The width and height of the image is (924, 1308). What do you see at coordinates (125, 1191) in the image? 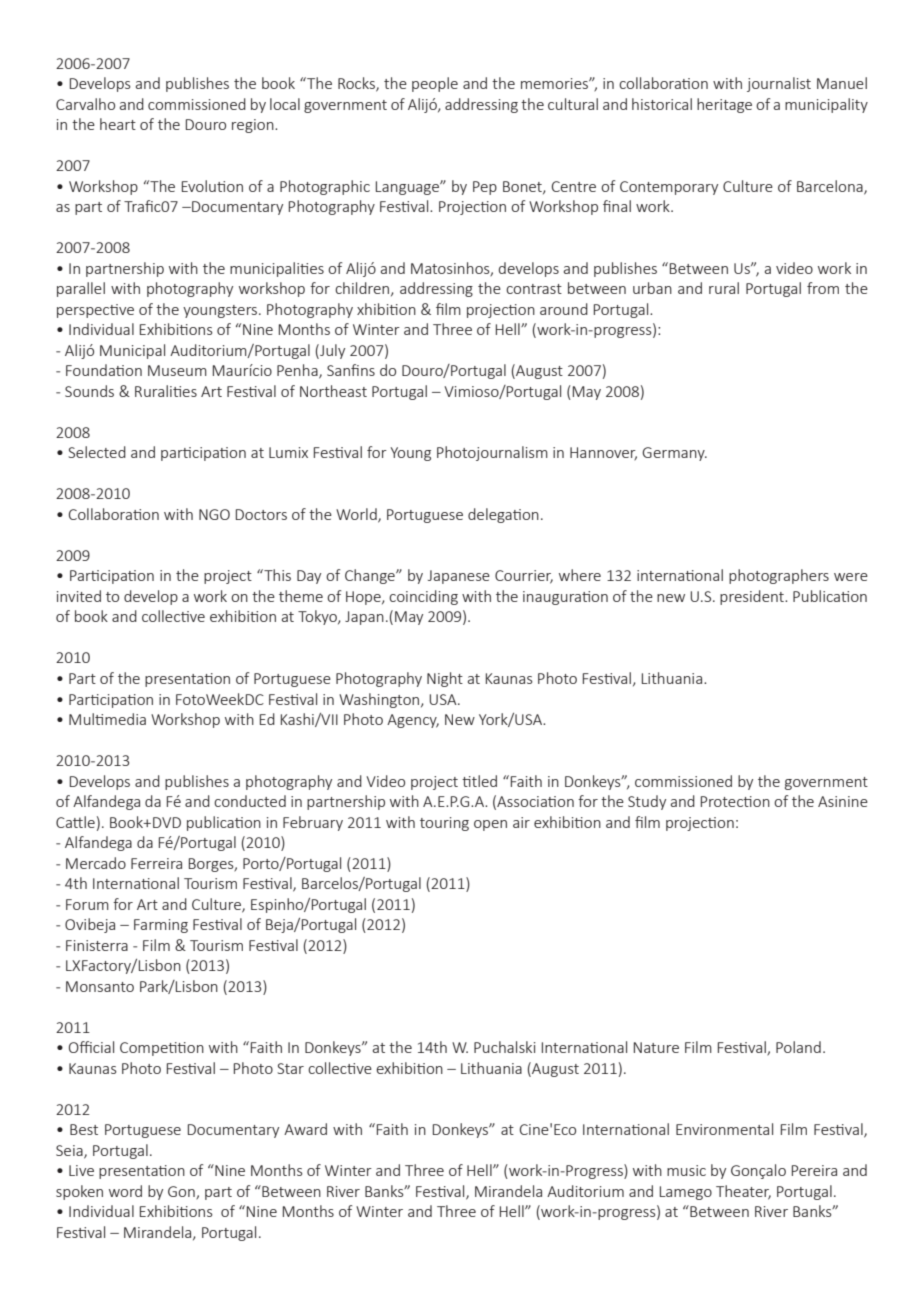
I see `word` at bounding box center [125, 1191].
